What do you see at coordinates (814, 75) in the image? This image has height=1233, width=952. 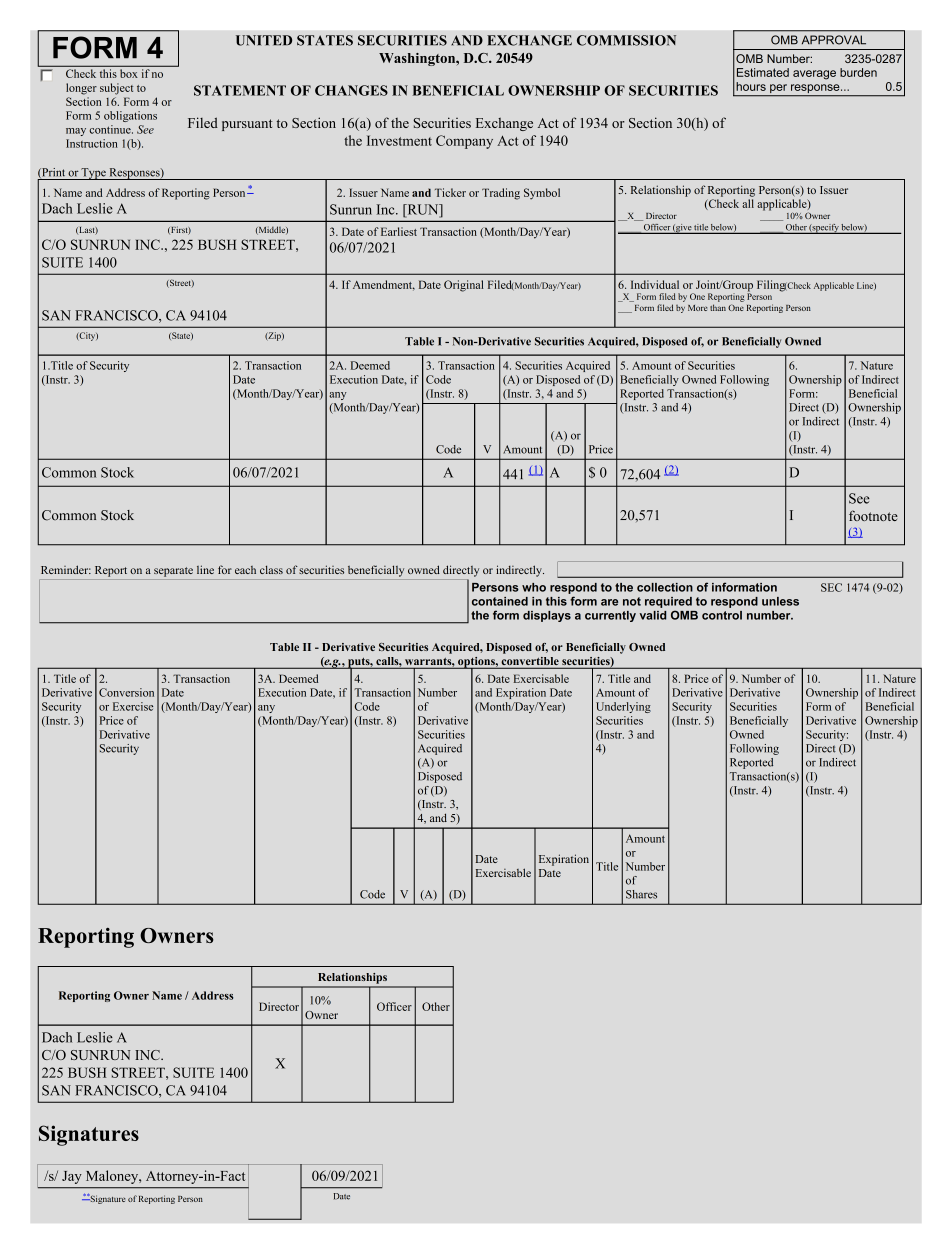 I see `average` at bounding box center [814, 75].
